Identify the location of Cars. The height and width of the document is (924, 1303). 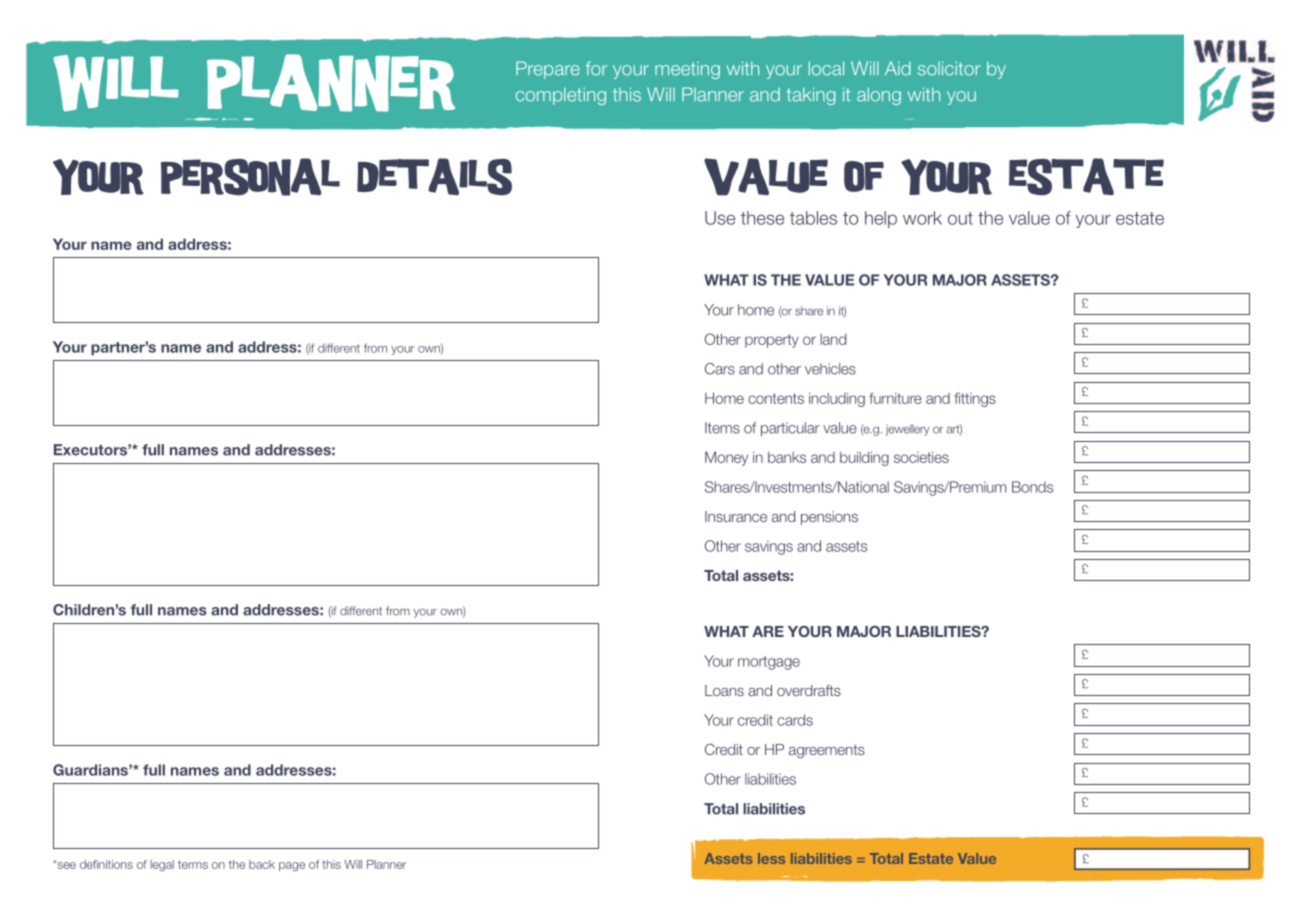
(720, 369).
